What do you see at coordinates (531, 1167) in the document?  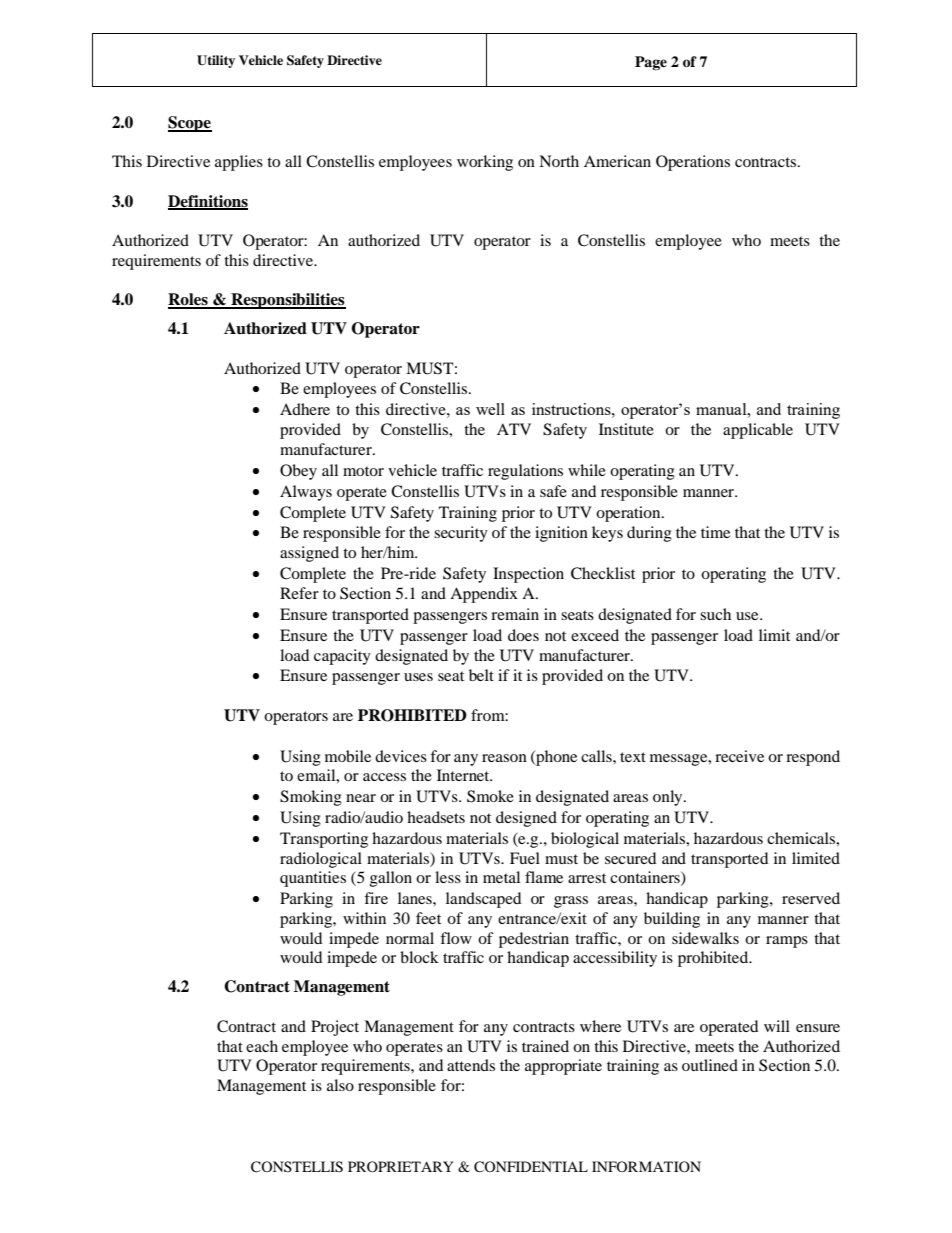 I see `CONFIDENTIAL` at bounding box center [531, 1167].
